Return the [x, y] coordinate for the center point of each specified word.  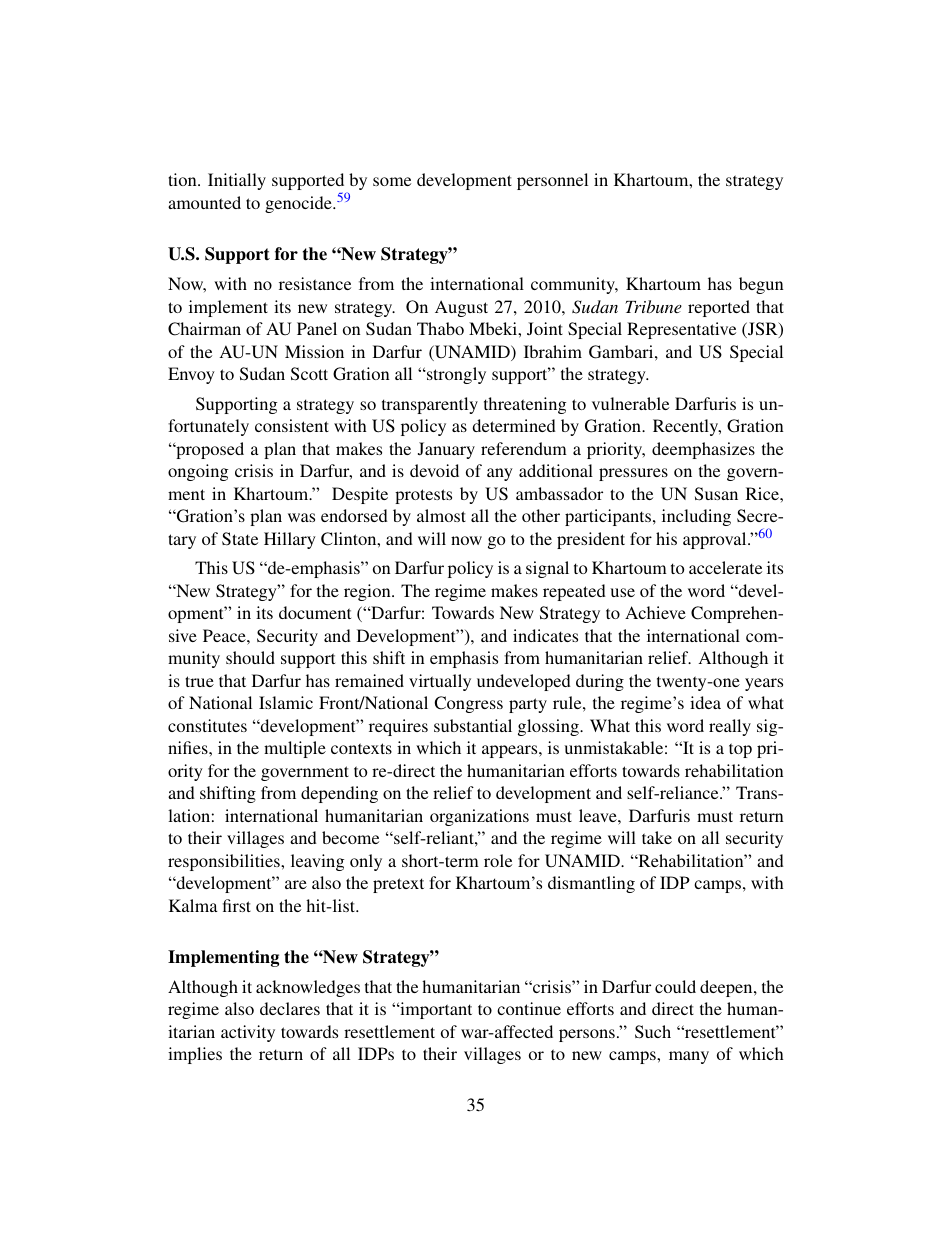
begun [761, 285]
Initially [237, 181]
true [199, 681]
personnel [552, 181]
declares [290, 1008]
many [689, 1057]
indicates [545, 635]
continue [529, 1008]
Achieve [655, 612]
